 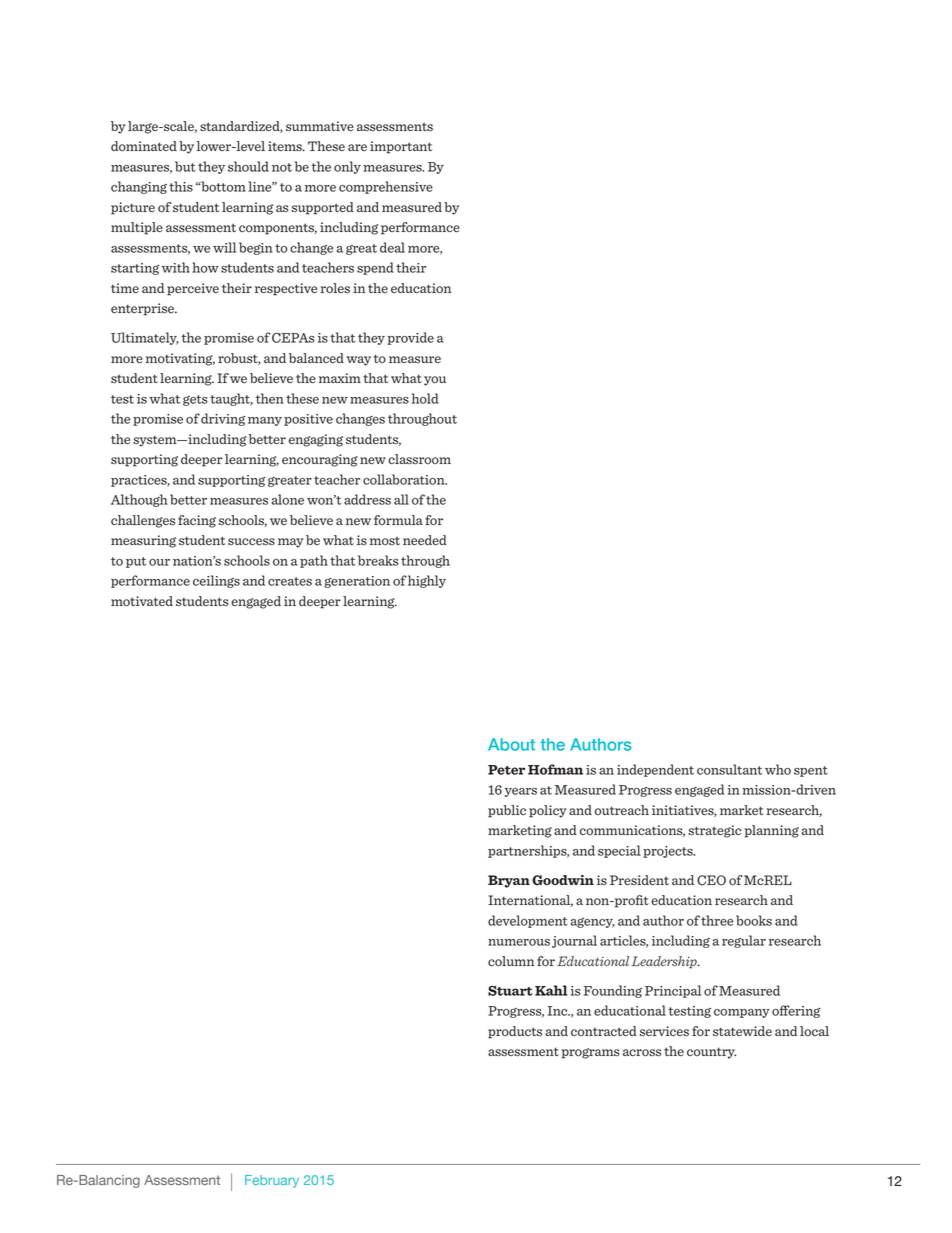 I want to click on important, so click(x=401, y=147).
